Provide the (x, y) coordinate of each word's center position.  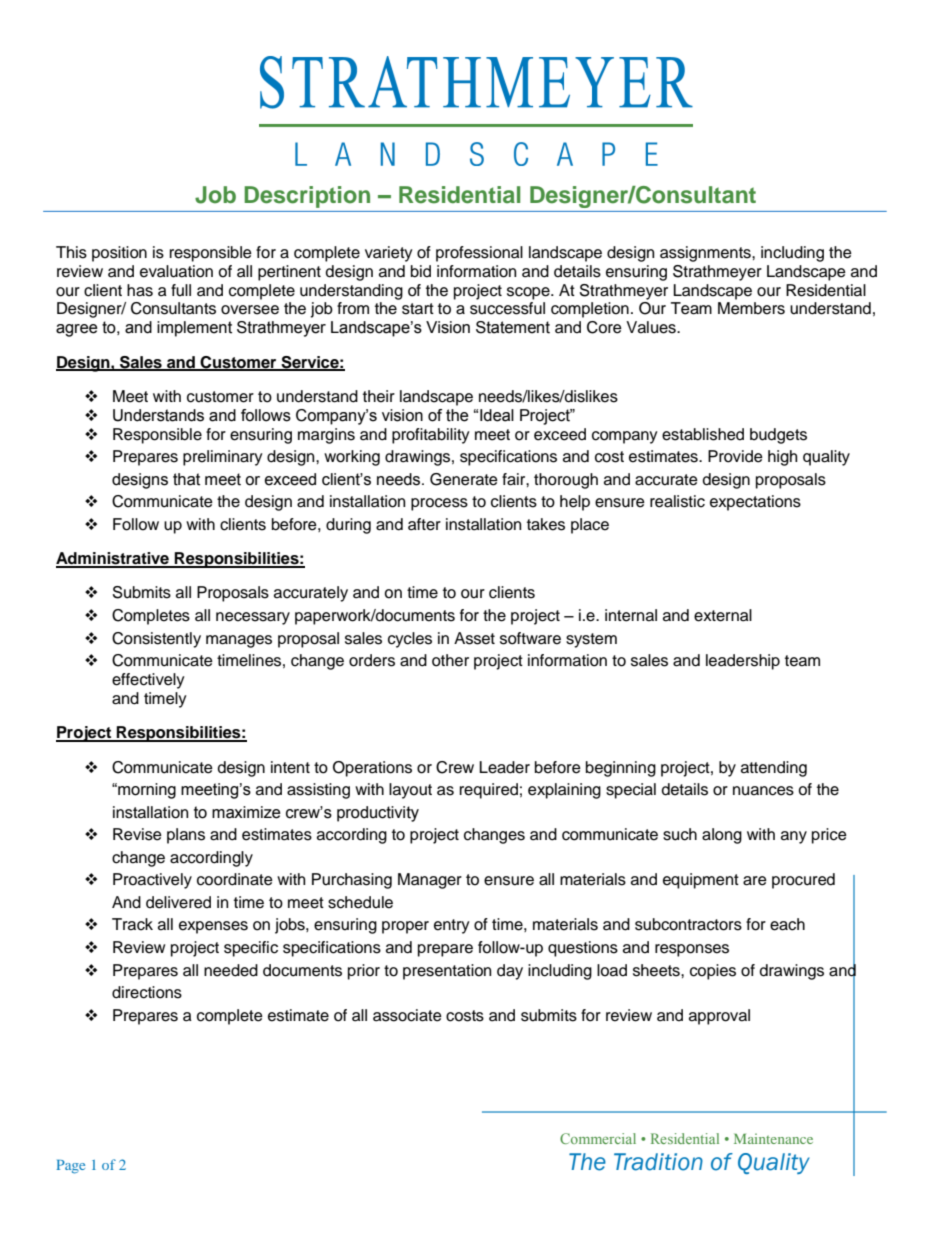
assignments (706, 254)
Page (71, 1167)
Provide (735, 456)
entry (452, 926)
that (186, 479)
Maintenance (773, 1138)
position (119, 254)
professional (479, 254)
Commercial (598, 1138)
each (787, 924)
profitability (431, 436)
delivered (178, 902)
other (450, 660)
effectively (148, 681)
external (723, 615)
